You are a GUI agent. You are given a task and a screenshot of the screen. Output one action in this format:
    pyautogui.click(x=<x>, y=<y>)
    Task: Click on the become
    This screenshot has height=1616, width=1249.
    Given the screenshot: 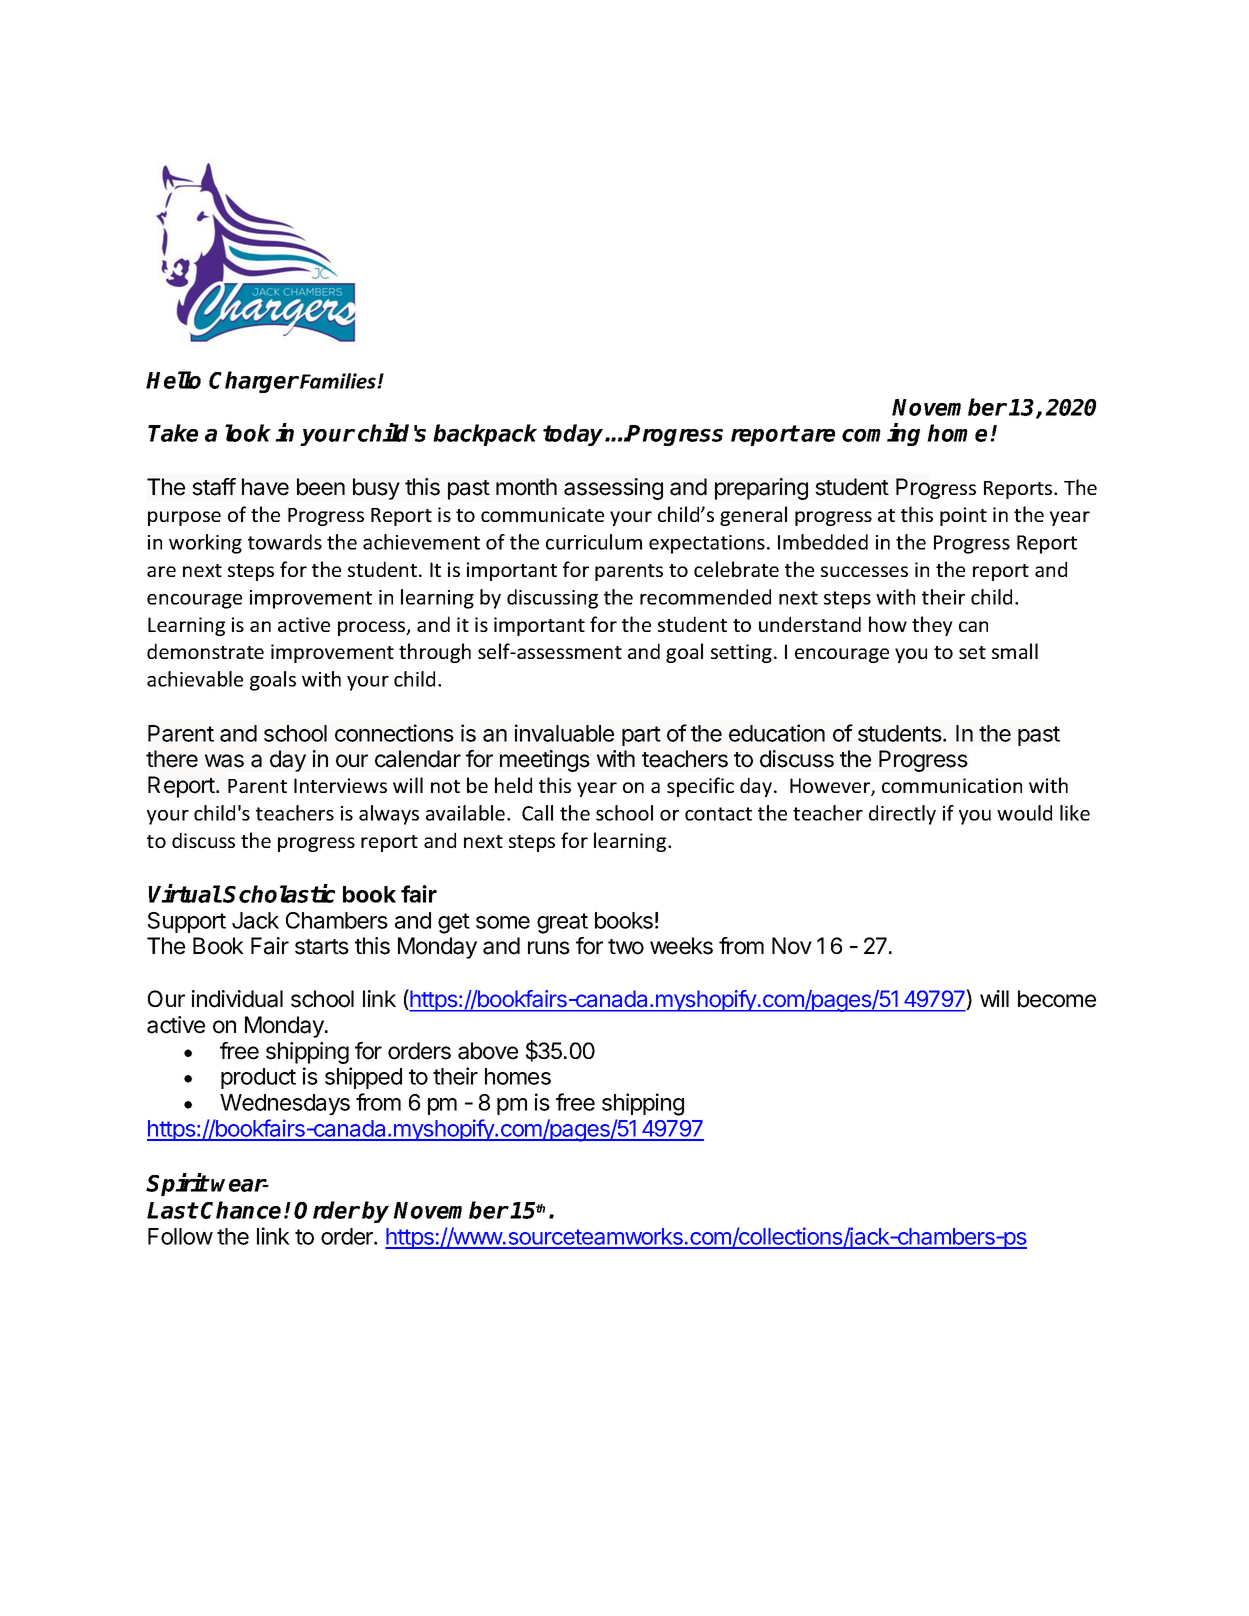 What is the action you would take?
    pyautogui.click(x=1057, y=999)
